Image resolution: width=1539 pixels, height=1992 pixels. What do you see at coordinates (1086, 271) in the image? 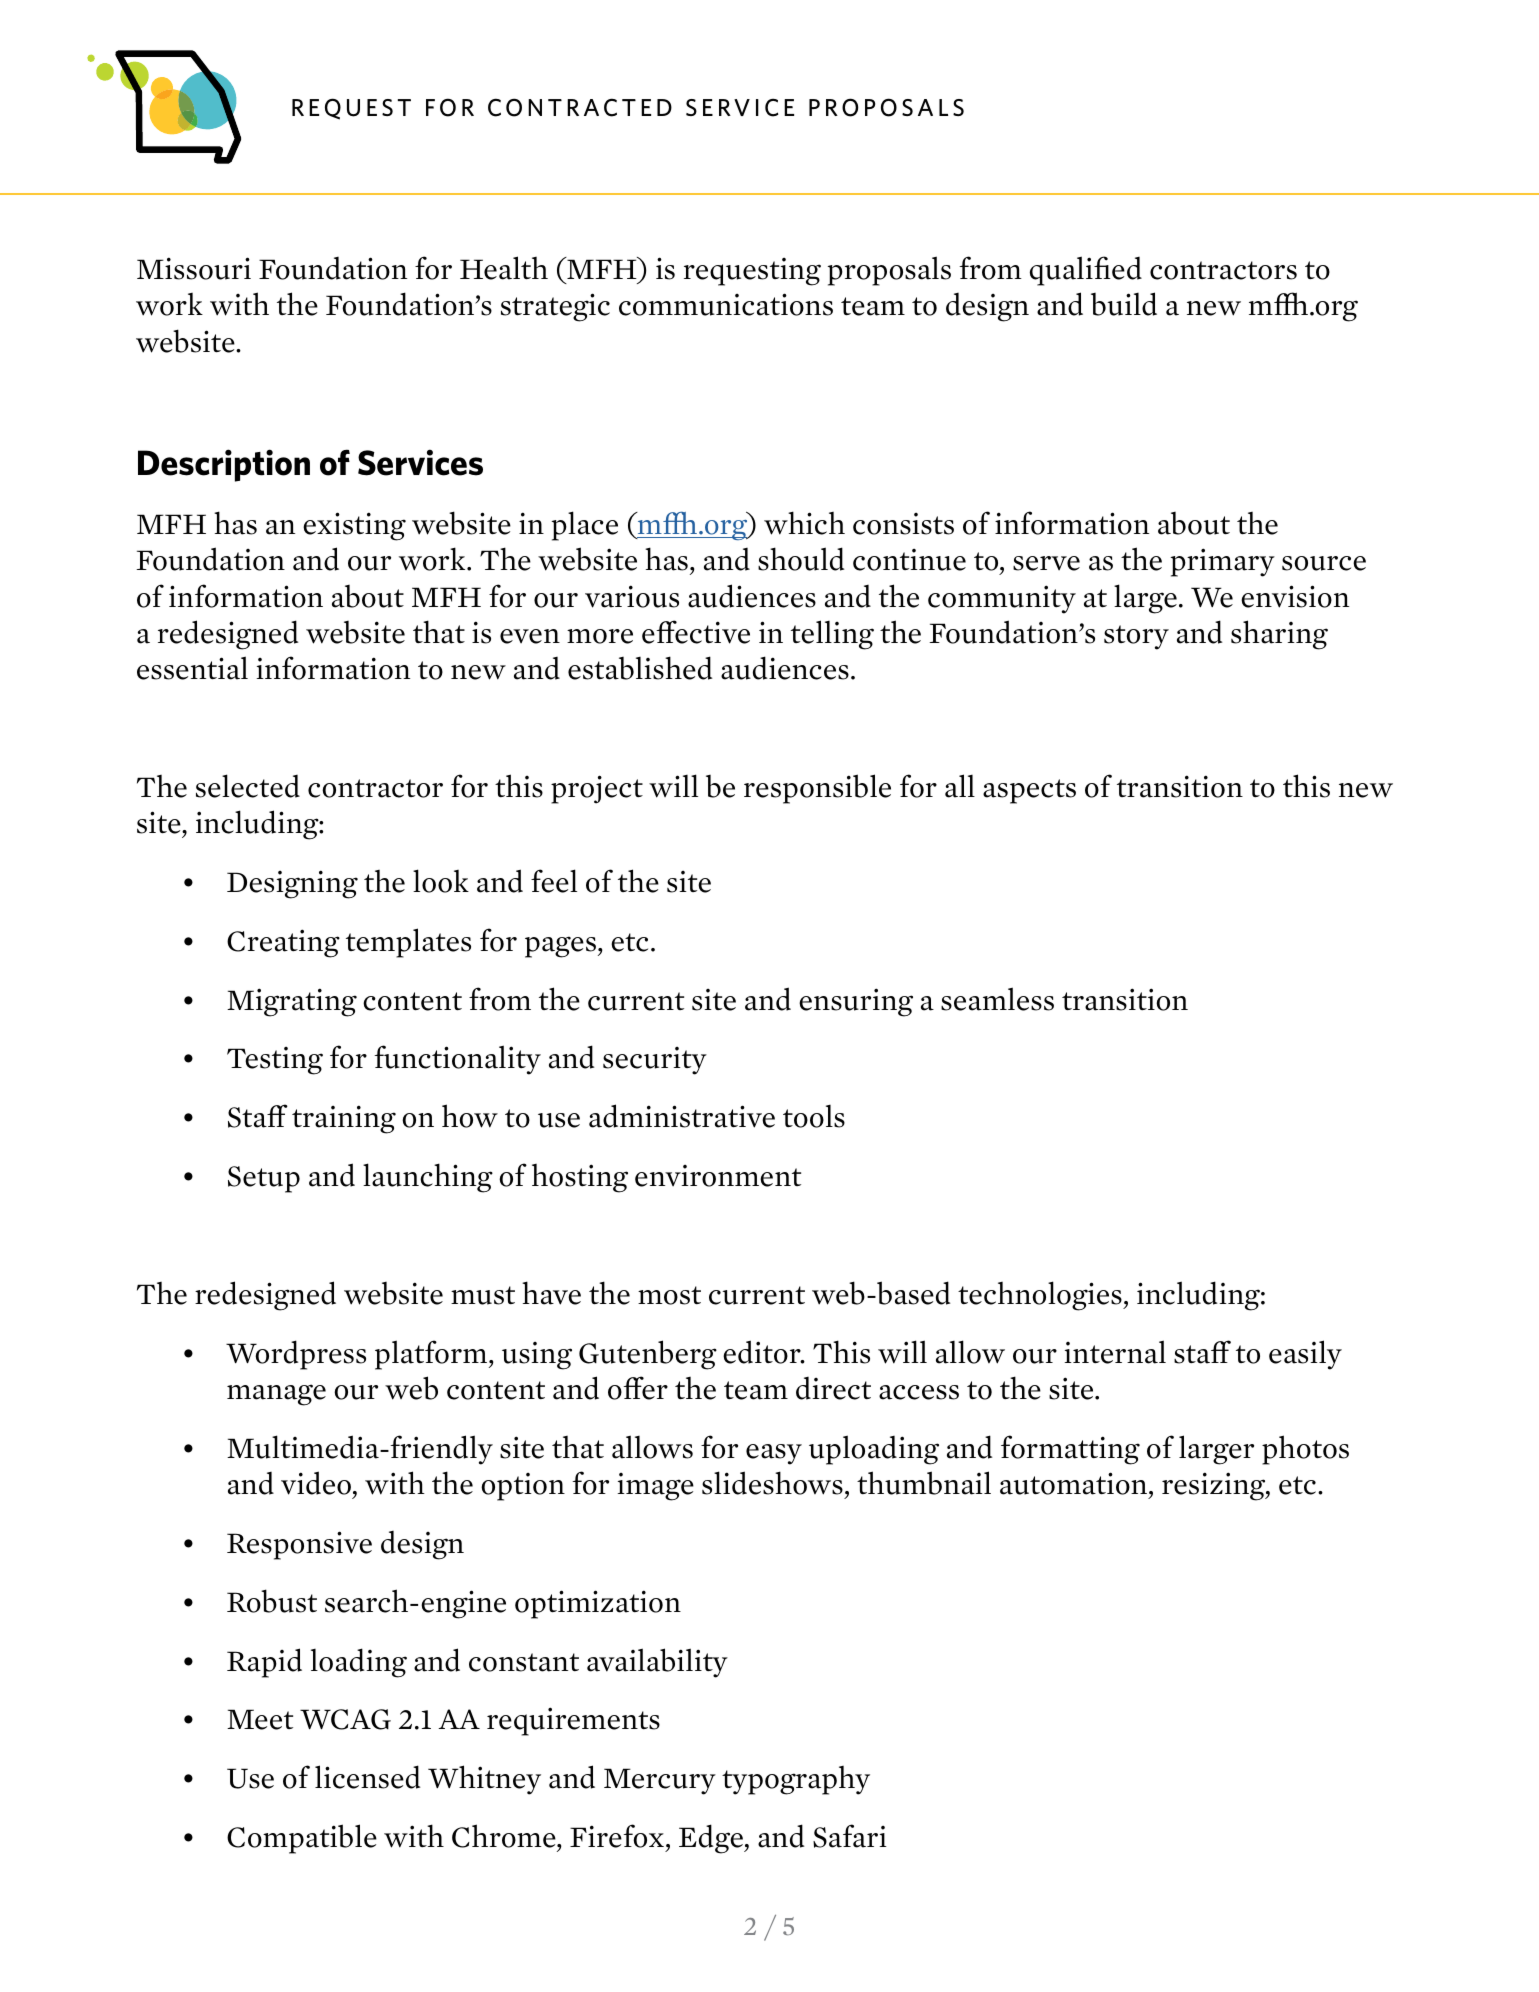
I see `qualified` at bounding box center [1086, 271].
